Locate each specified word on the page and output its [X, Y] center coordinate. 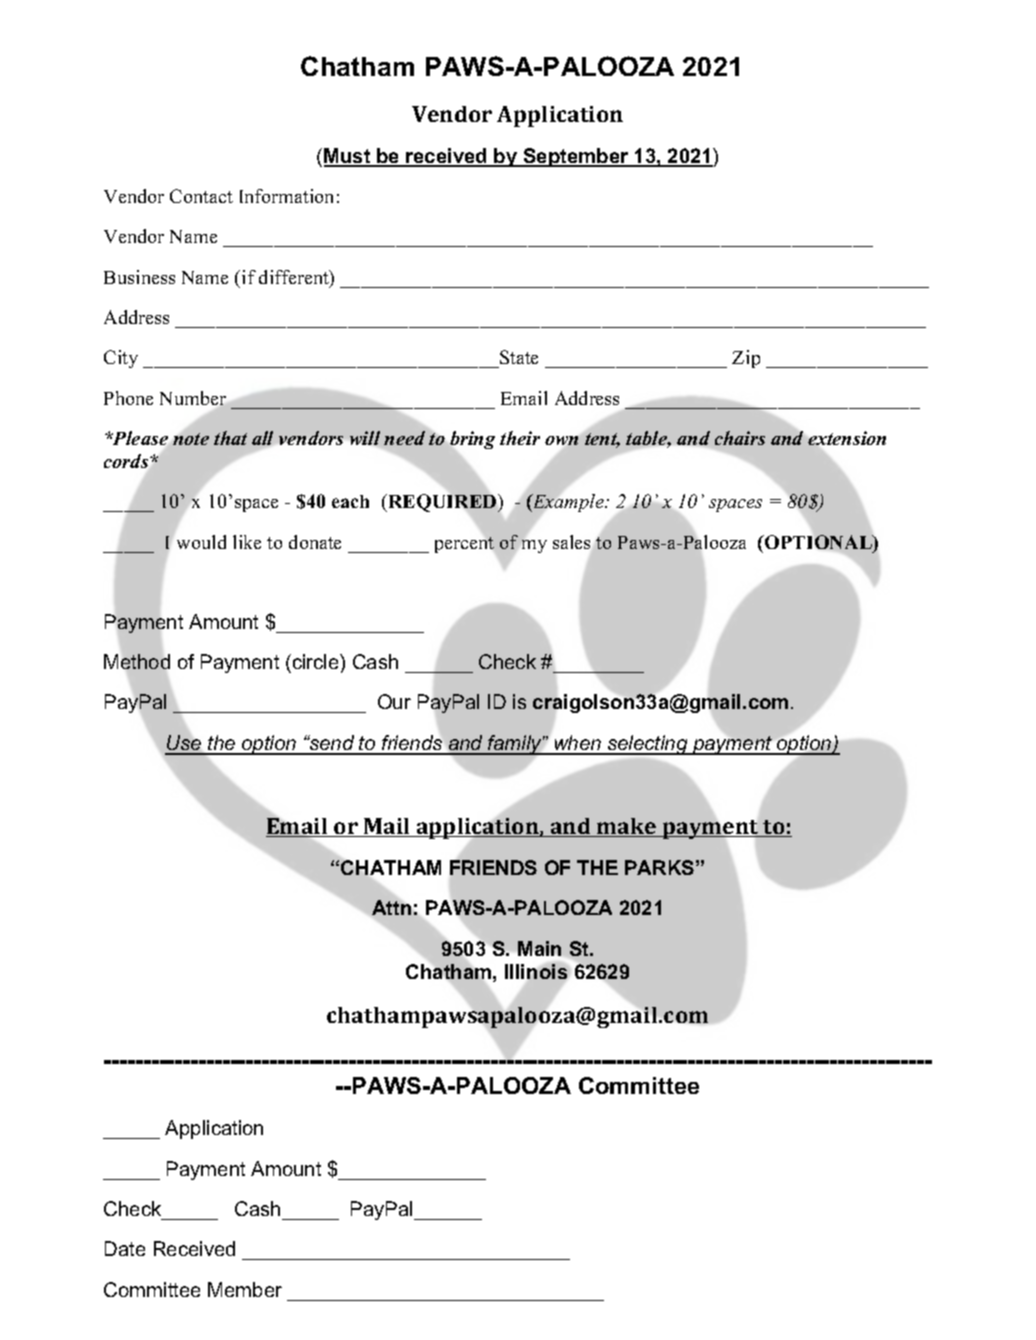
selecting [648, 745]
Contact [201, 196]
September [576, 157]
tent [602, 440]
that [230, 438]
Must [348, 157]
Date [125, 1248]
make [627, 827]
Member [245, 1289]
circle [317, 661]
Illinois [536, 971]
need [404, 438]
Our [394, 701]
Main [539, 948]
